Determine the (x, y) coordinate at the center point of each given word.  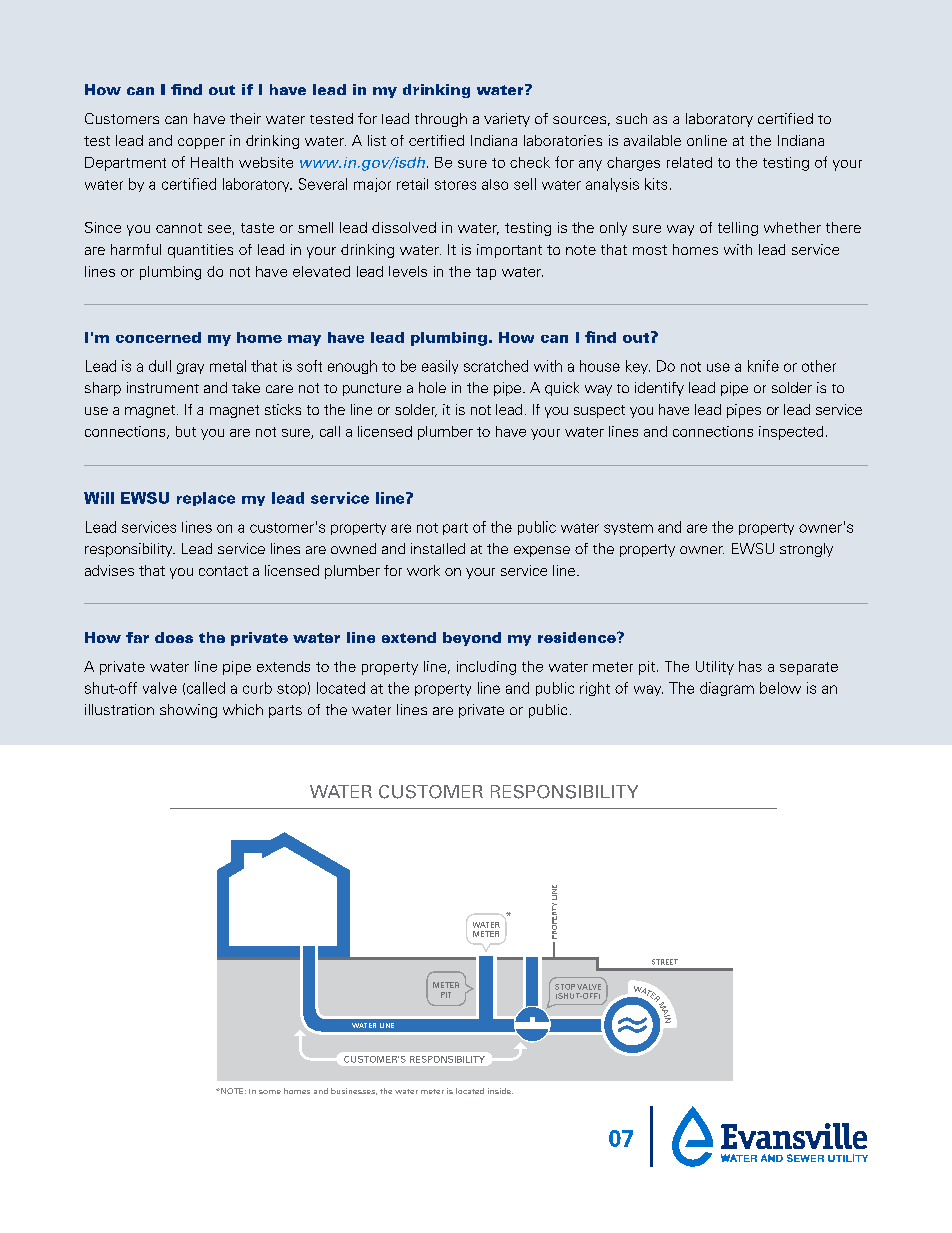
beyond (472, 639)
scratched (496, 366)
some (270, 1092)
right (595, 689)
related (689, 162)
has (750, 666)
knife (763, 366)
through (441, 120)
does (174, 637)
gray (190, 368)
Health (212, 162)
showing (188, 711)
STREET (665, 962)
